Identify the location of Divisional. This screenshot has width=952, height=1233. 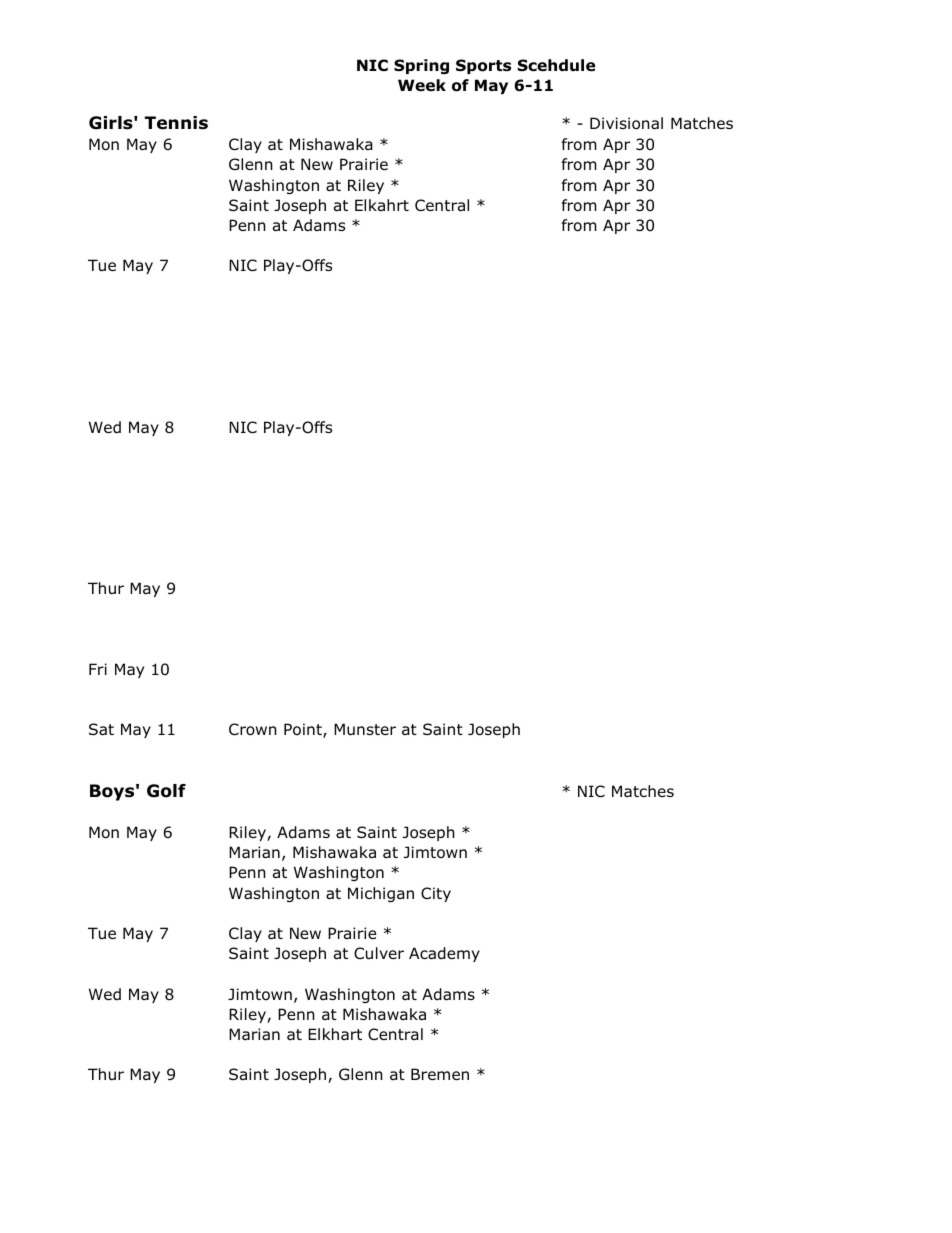
(626, 123).
